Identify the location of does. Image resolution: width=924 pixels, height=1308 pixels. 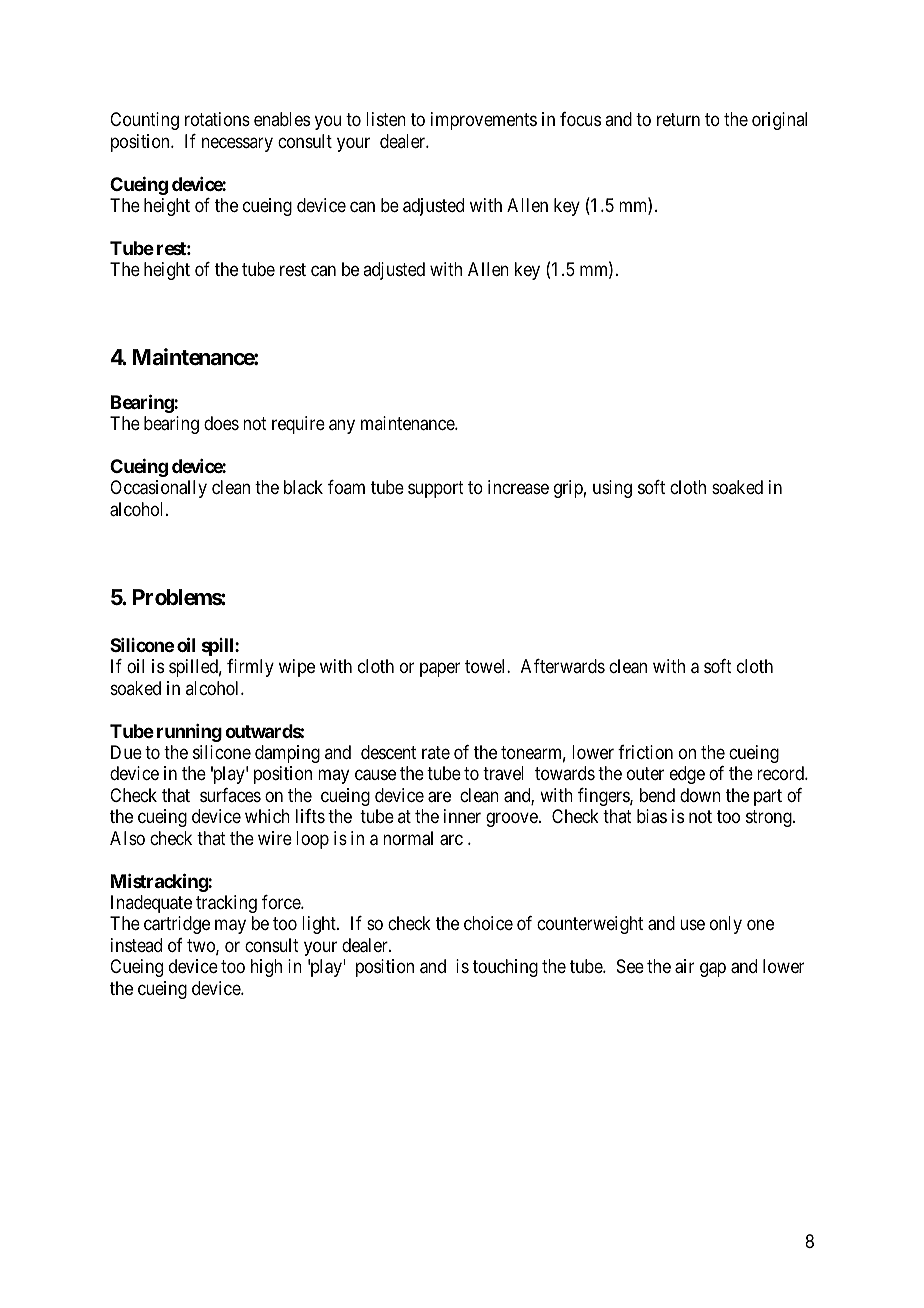
(221, 423).
